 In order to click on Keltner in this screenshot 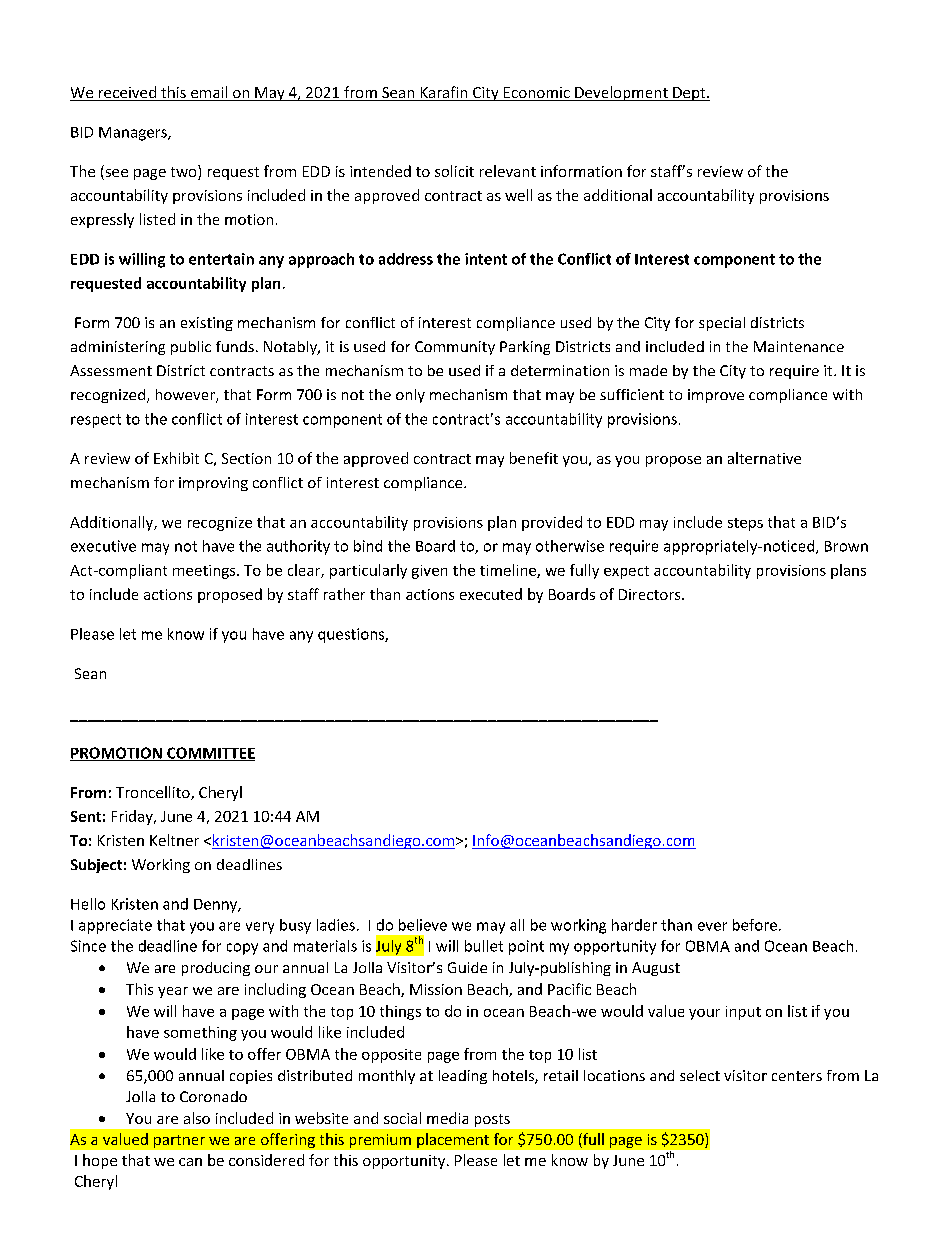, I will do `click(174, 840)`.
